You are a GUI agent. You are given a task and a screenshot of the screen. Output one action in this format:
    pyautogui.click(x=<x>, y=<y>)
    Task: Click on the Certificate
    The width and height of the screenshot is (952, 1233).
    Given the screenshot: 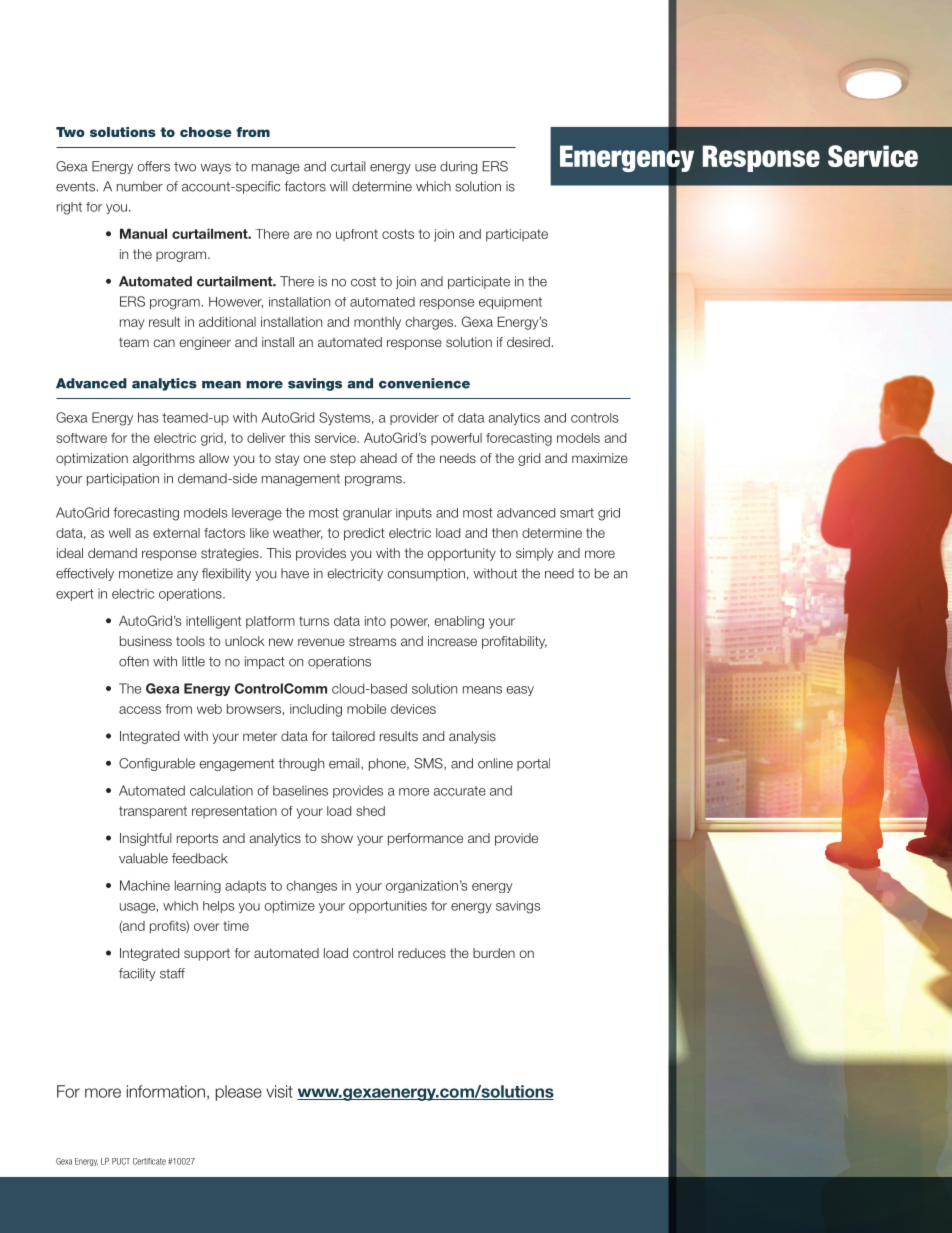 What is the action you would take?
    pyautogui.click(x=149, y=1161)
